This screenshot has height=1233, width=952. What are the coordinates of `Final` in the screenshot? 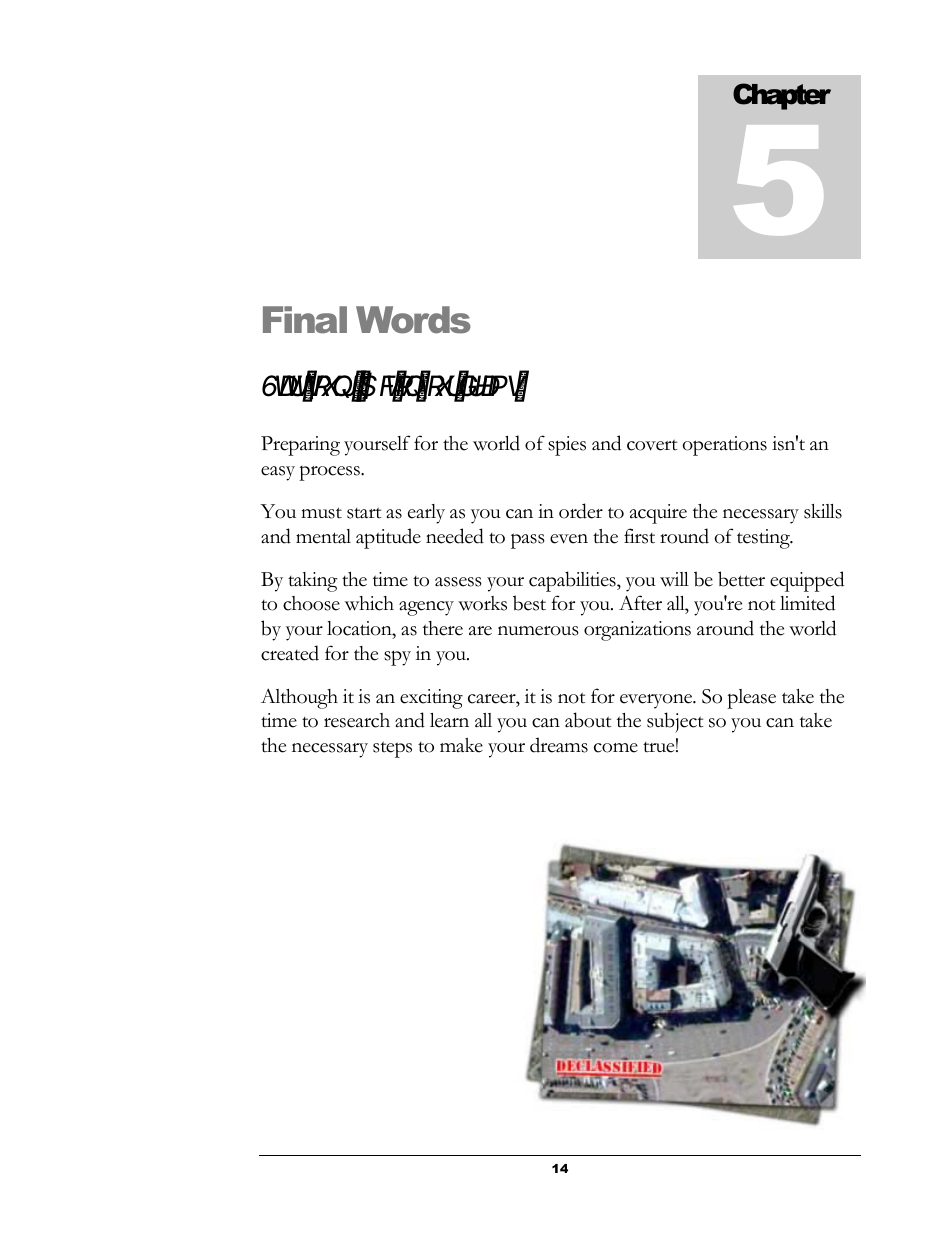 It's located at (305, 320).
